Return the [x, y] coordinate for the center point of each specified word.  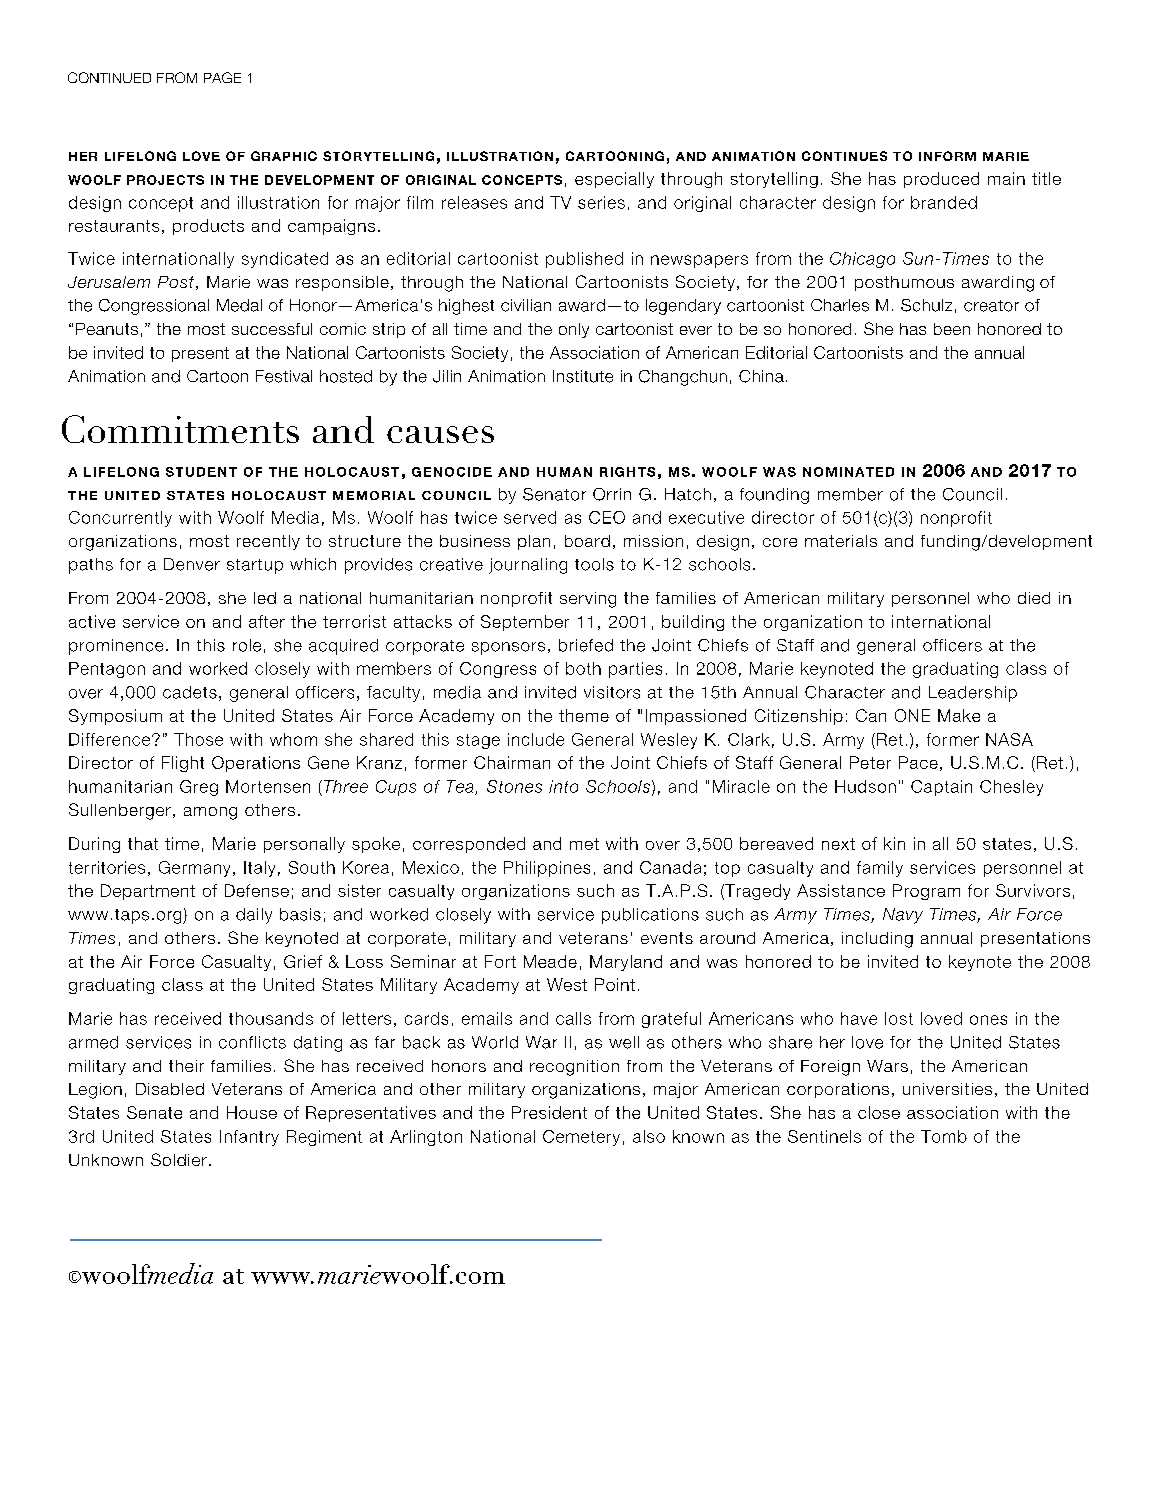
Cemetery [581, 1138]
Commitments [180, 429]
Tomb [944, 1136]
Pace [918, 762]
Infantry [249, 1138]
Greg [199, 788]
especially [614, 180]
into [563, 786]
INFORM [947, 156]
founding [774, 496]
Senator [554, 494]
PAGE [222, 77]
